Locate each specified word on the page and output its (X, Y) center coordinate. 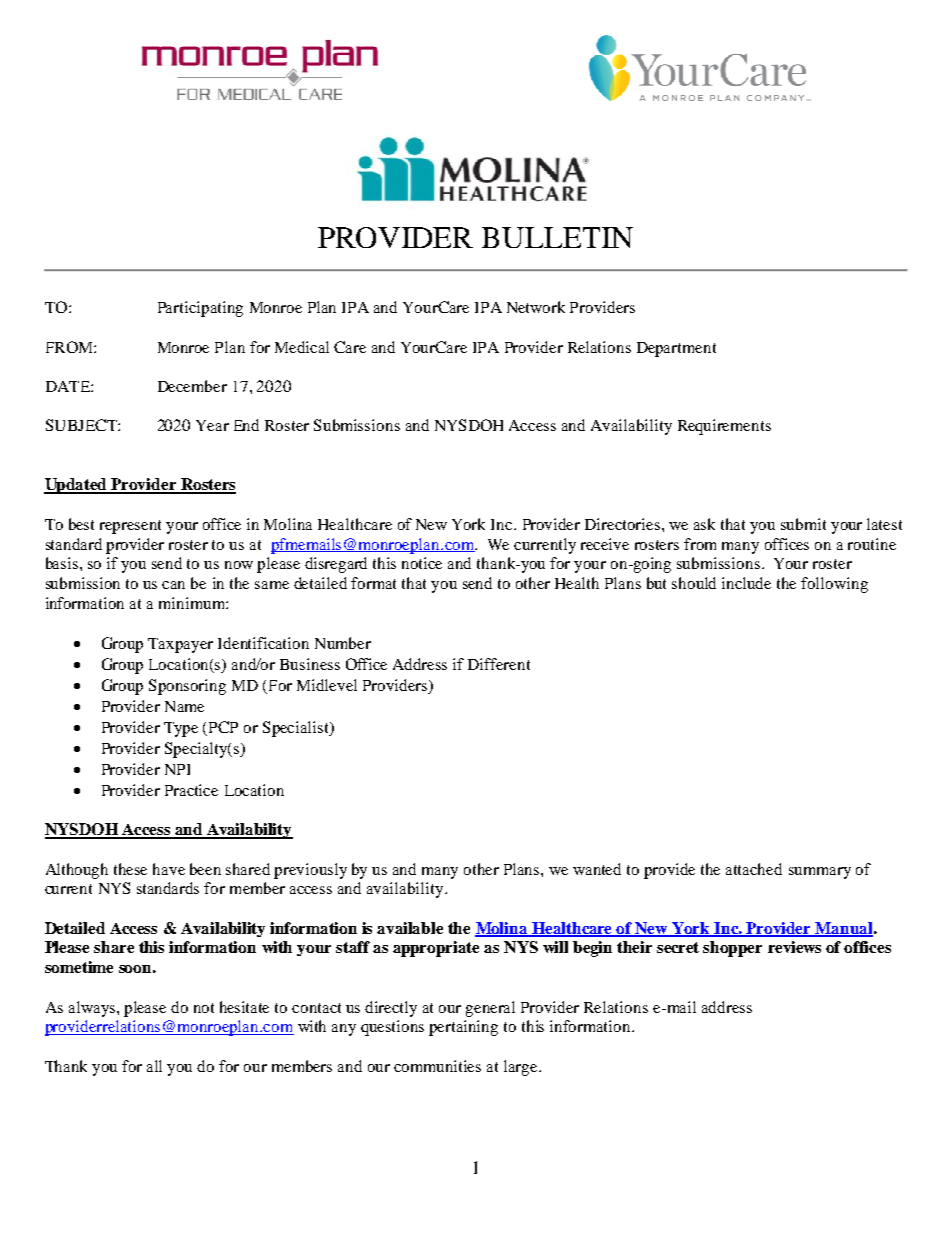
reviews (794, 947)
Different (499, 664)
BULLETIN (557, 237)
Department (676, 349)
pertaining (463, 1028)
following (834, 585)
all (154, 1066)
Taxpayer (180, 645)
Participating (200, 309)
